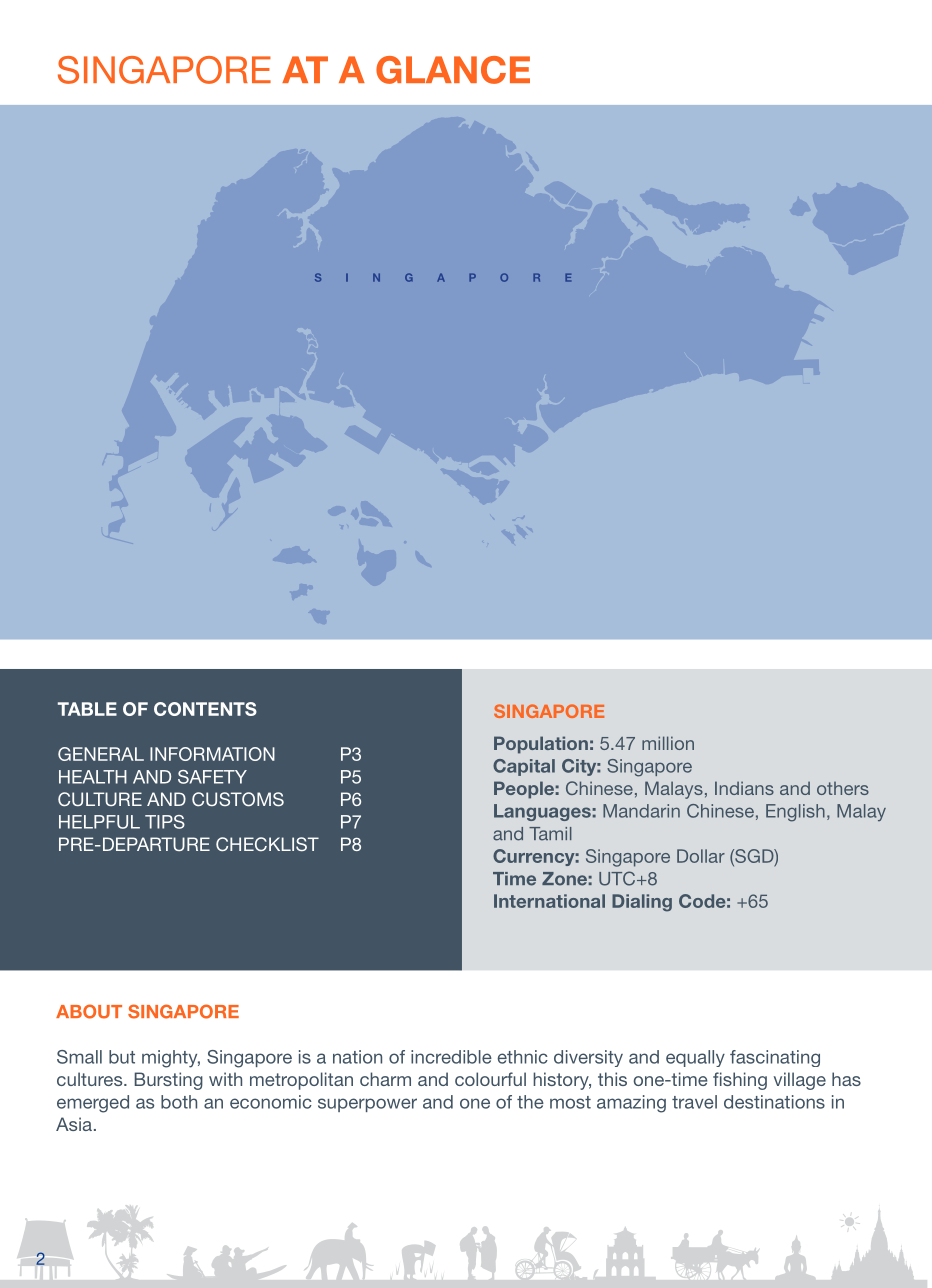  Describe the element at coordinates (99, 822) in the screenshot. I see `HELPFUL` at that location.
